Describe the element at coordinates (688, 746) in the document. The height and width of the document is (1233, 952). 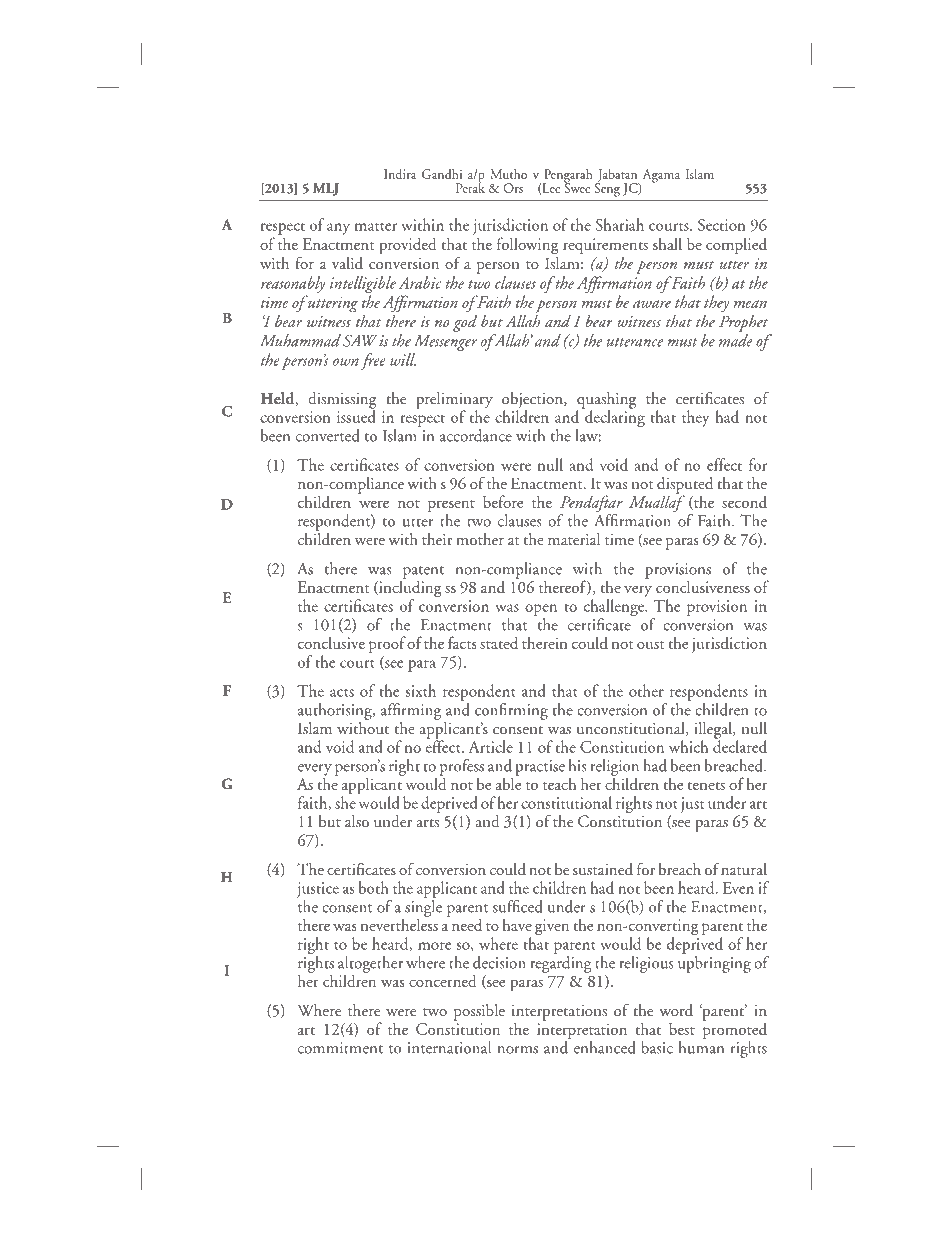
I see `which` at that location.
